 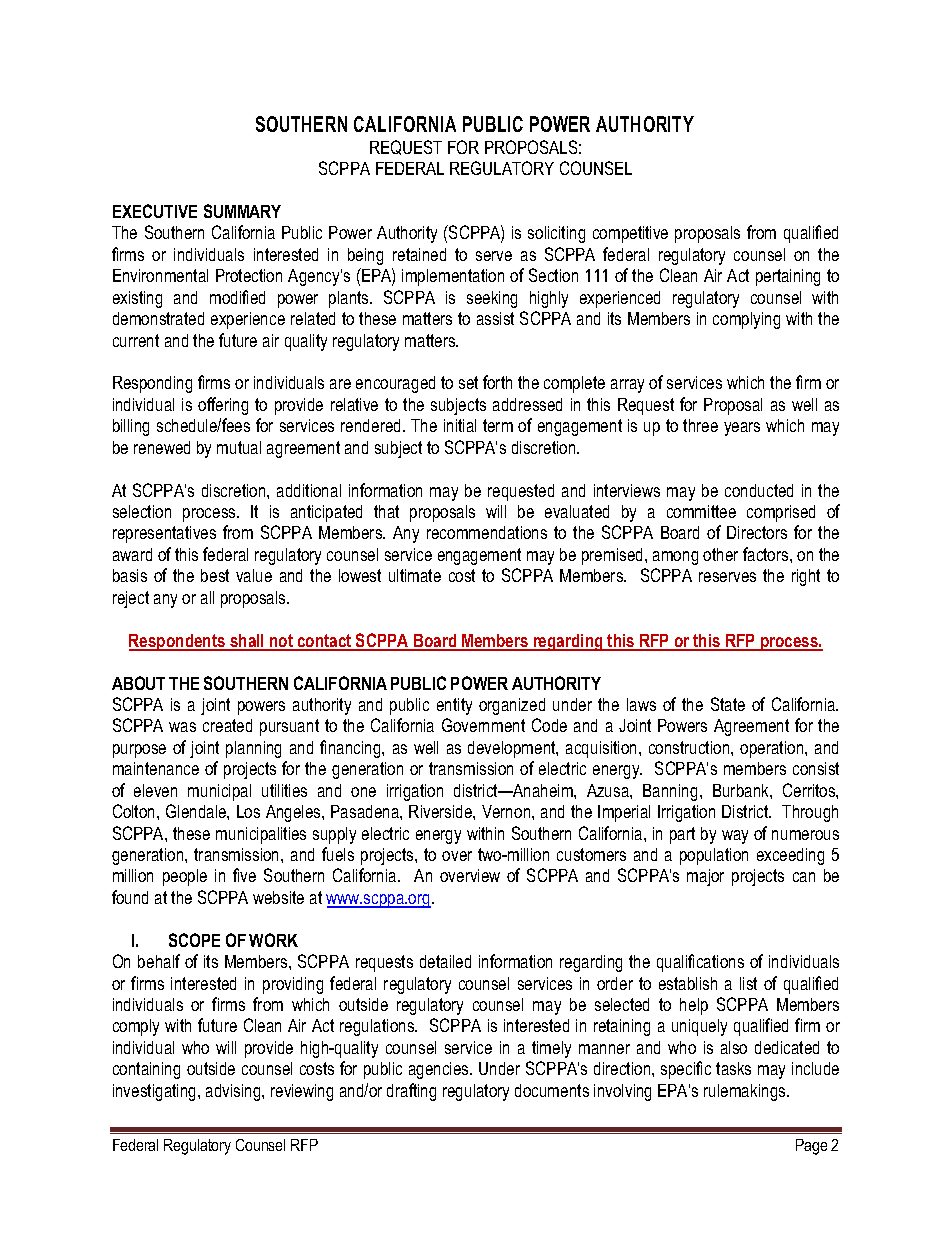 What do you see at coordinates (411, 1092) in the page?
I see `drafting` at bounding box center [411, 1092].
